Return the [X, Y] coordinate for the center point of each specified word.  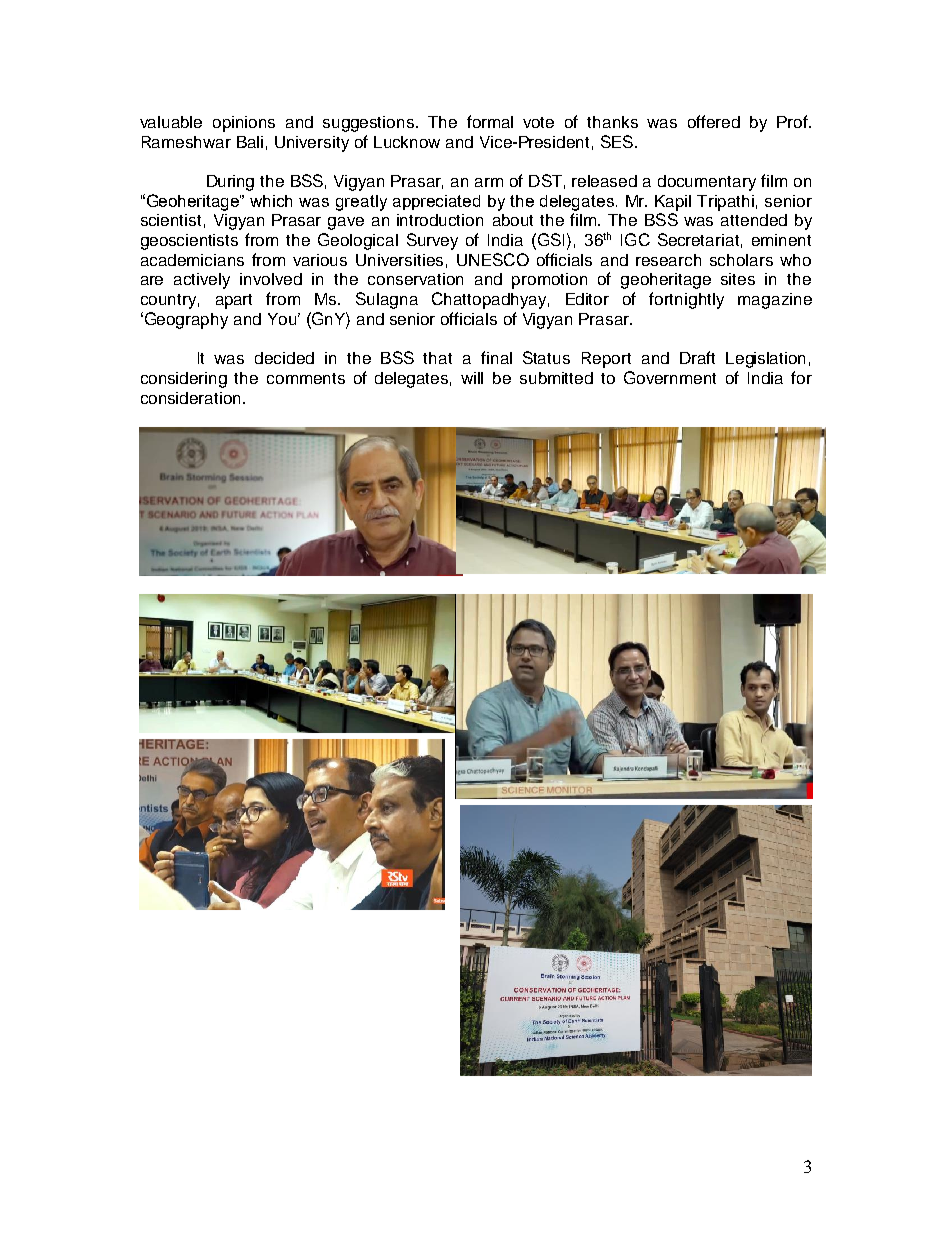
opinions [244, 124]
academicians [192, 260]
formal [490, 121]
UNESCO [493, 259]
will [472, 378]
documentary [707, 183]
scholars [741, 260]
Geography [185, 320]
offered [714, 121]
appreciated [436, 202]
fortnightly [686, 300]
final [496, 357]
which [271, 201]
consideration [190, 398]
